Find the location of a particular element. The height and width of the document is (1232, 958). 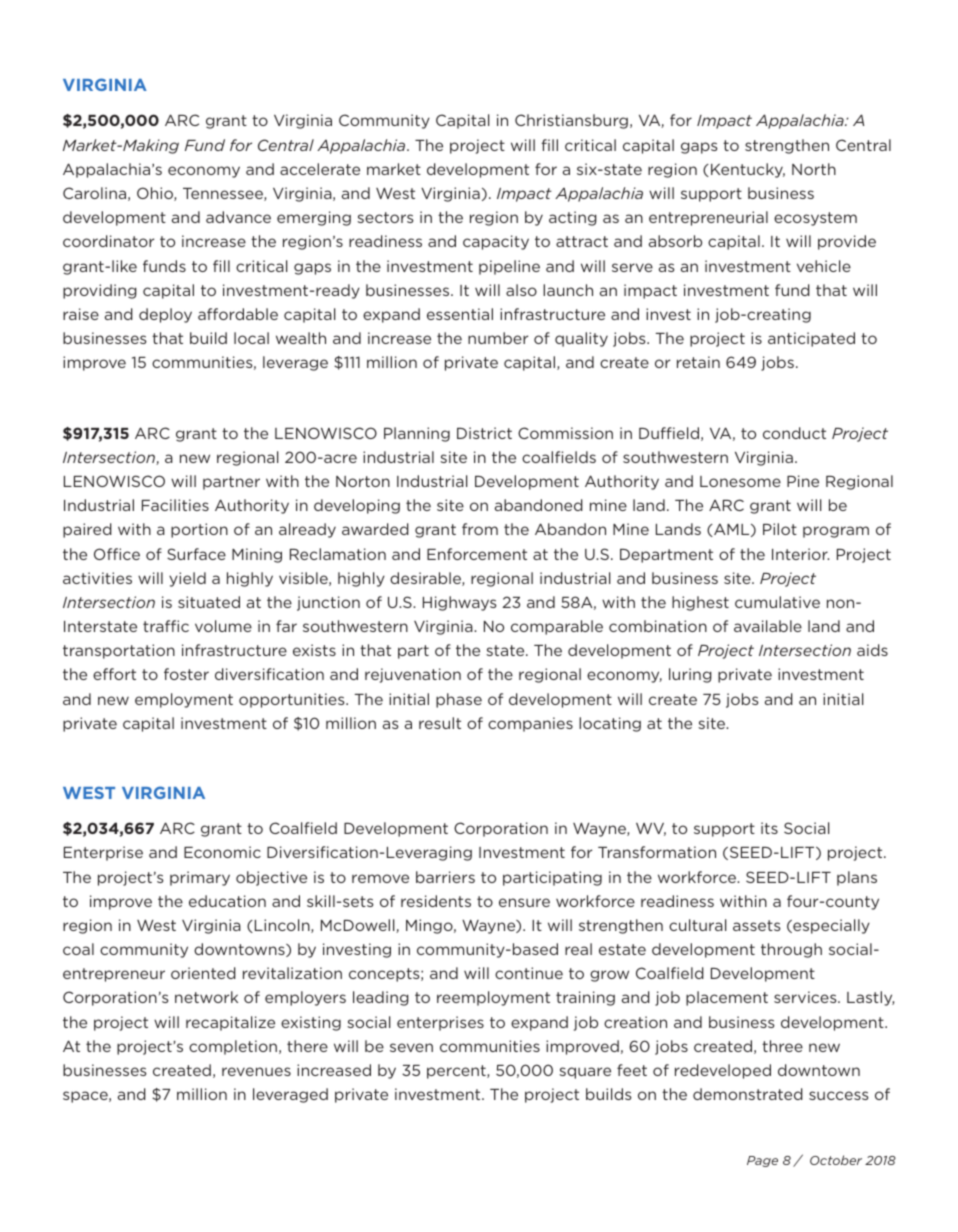

ecosystem is located at coordinates (815, 219).
